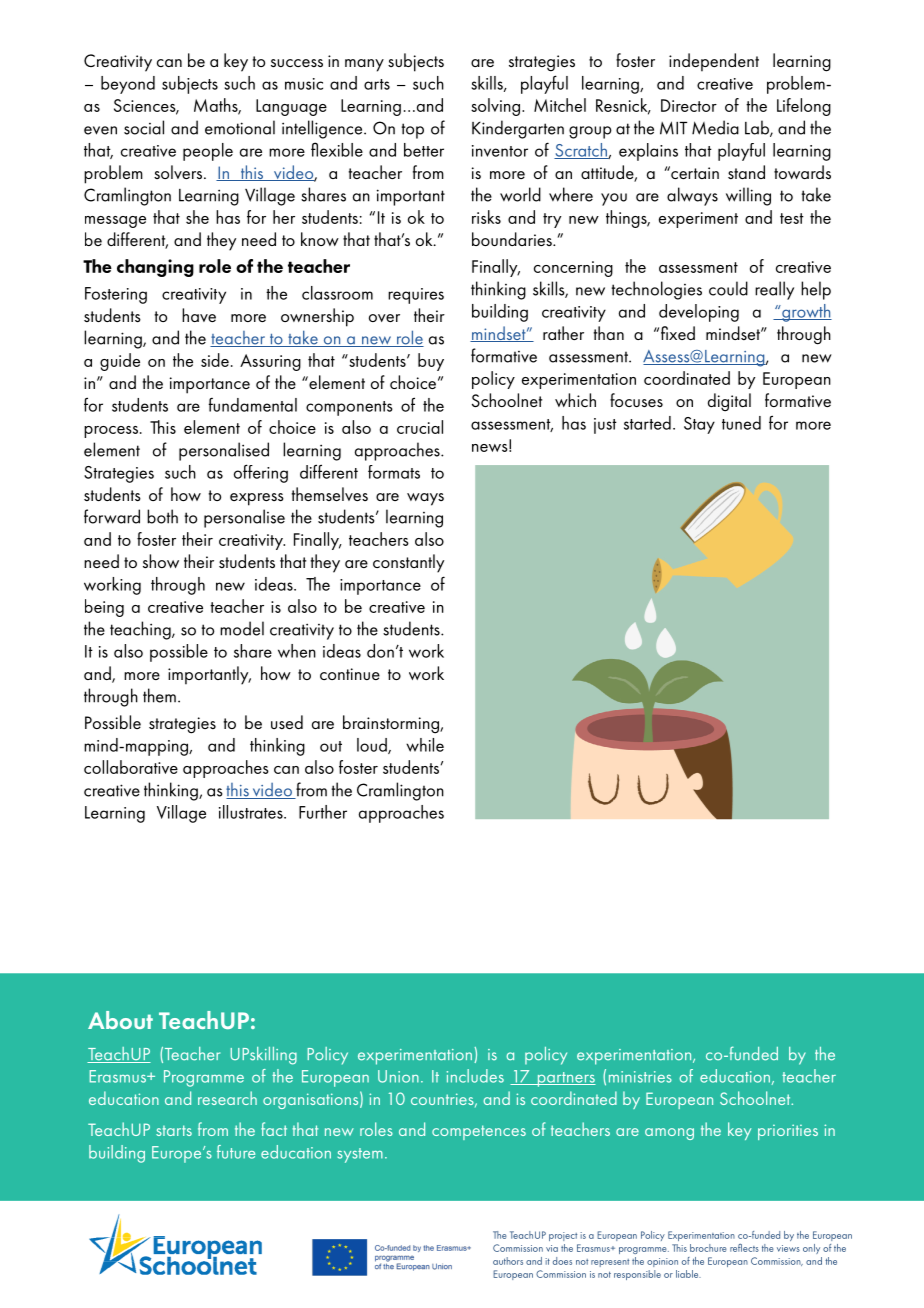  I want to click on Stay, so click(699, 425).
